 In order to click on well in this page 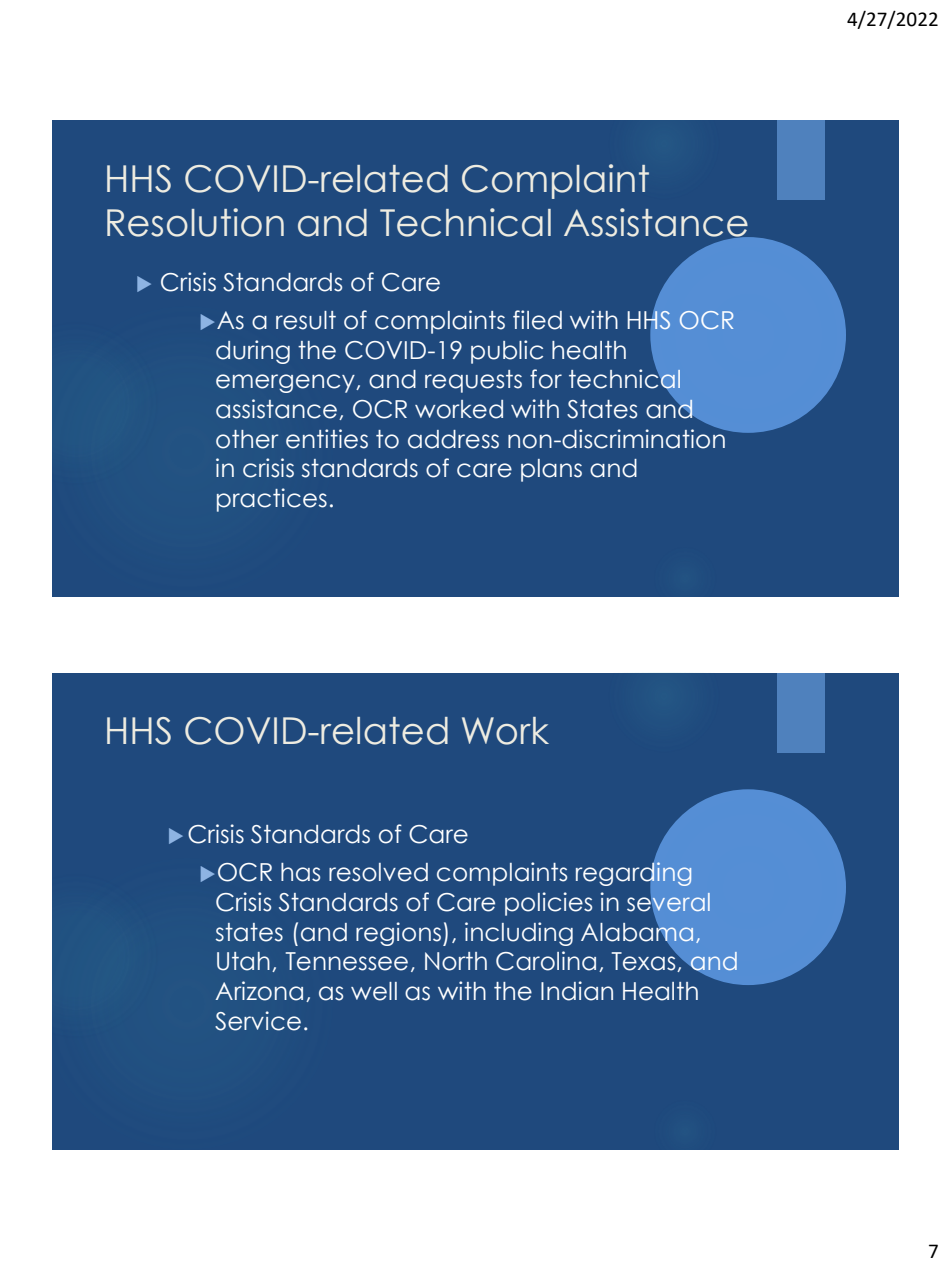, I will do `click(374, 991)`.
